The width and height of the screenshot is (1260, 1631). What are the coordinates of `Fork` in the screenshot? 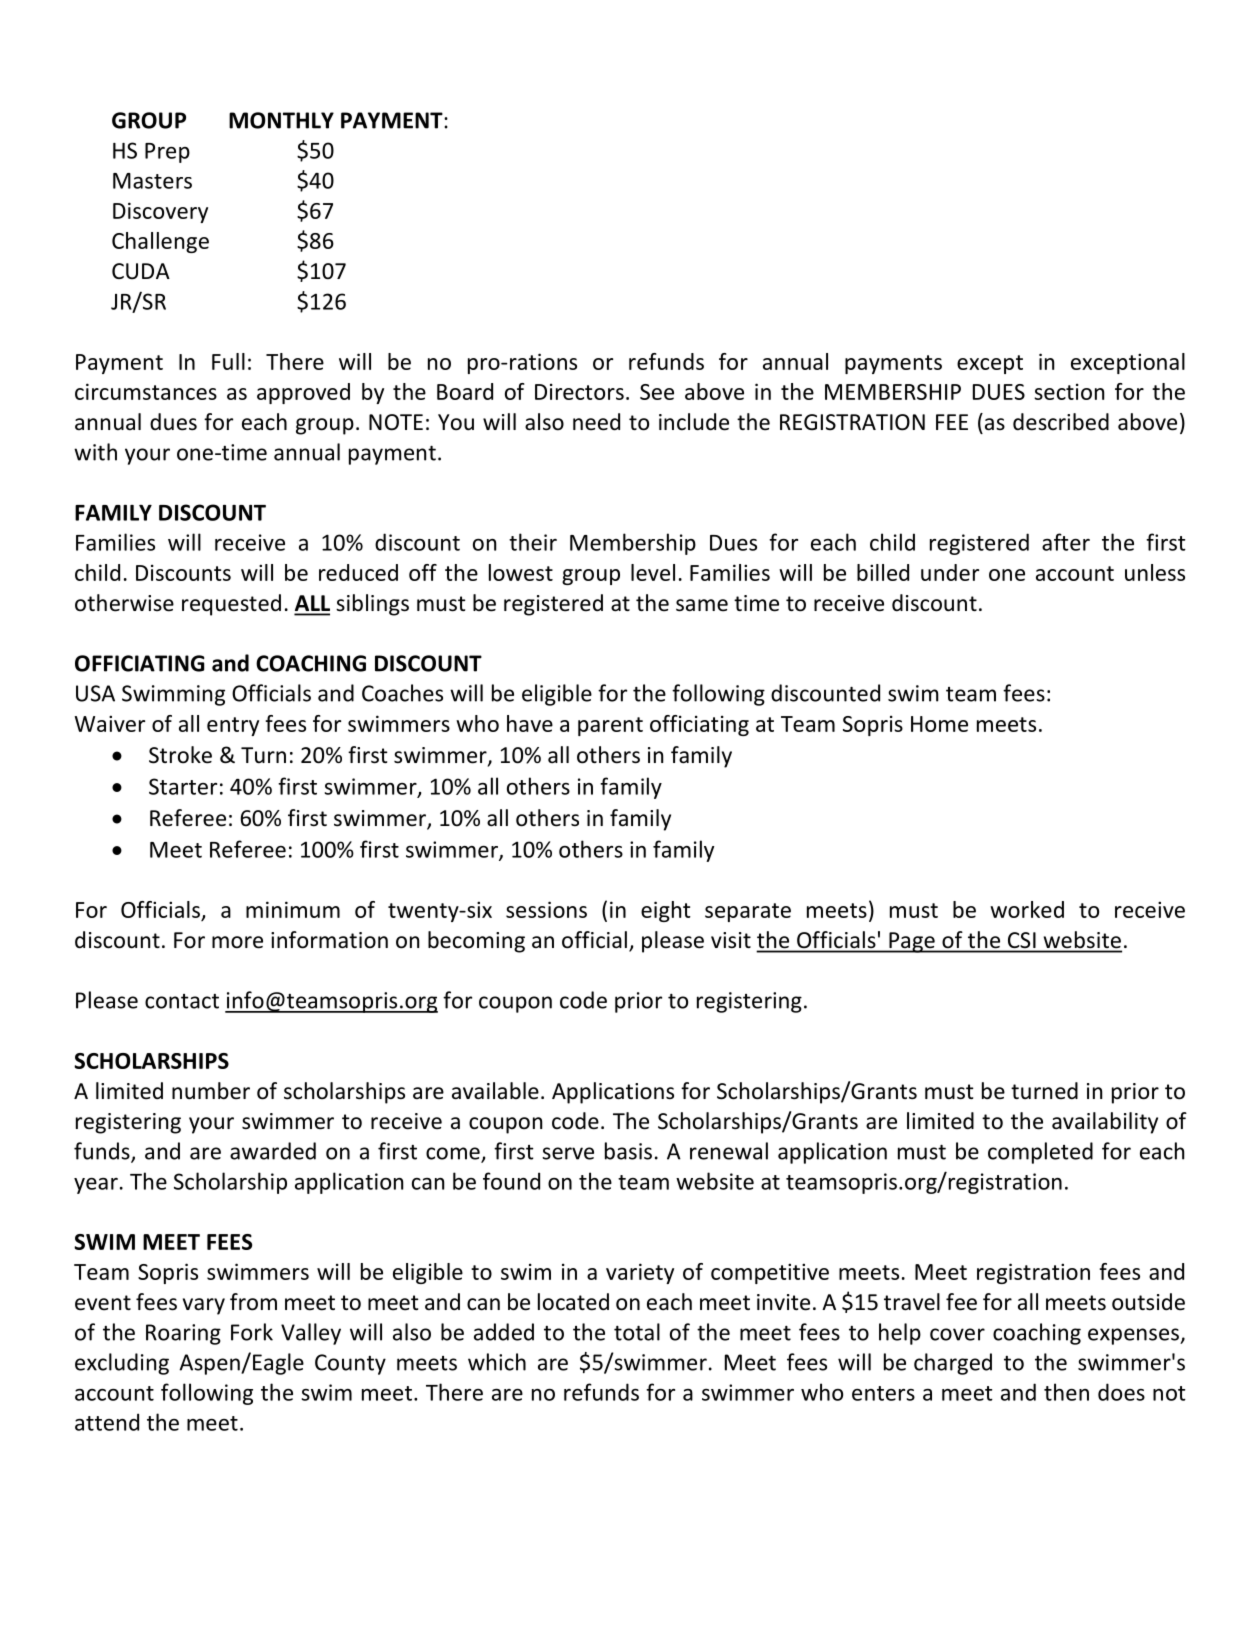 It's located at (252, 1332).
